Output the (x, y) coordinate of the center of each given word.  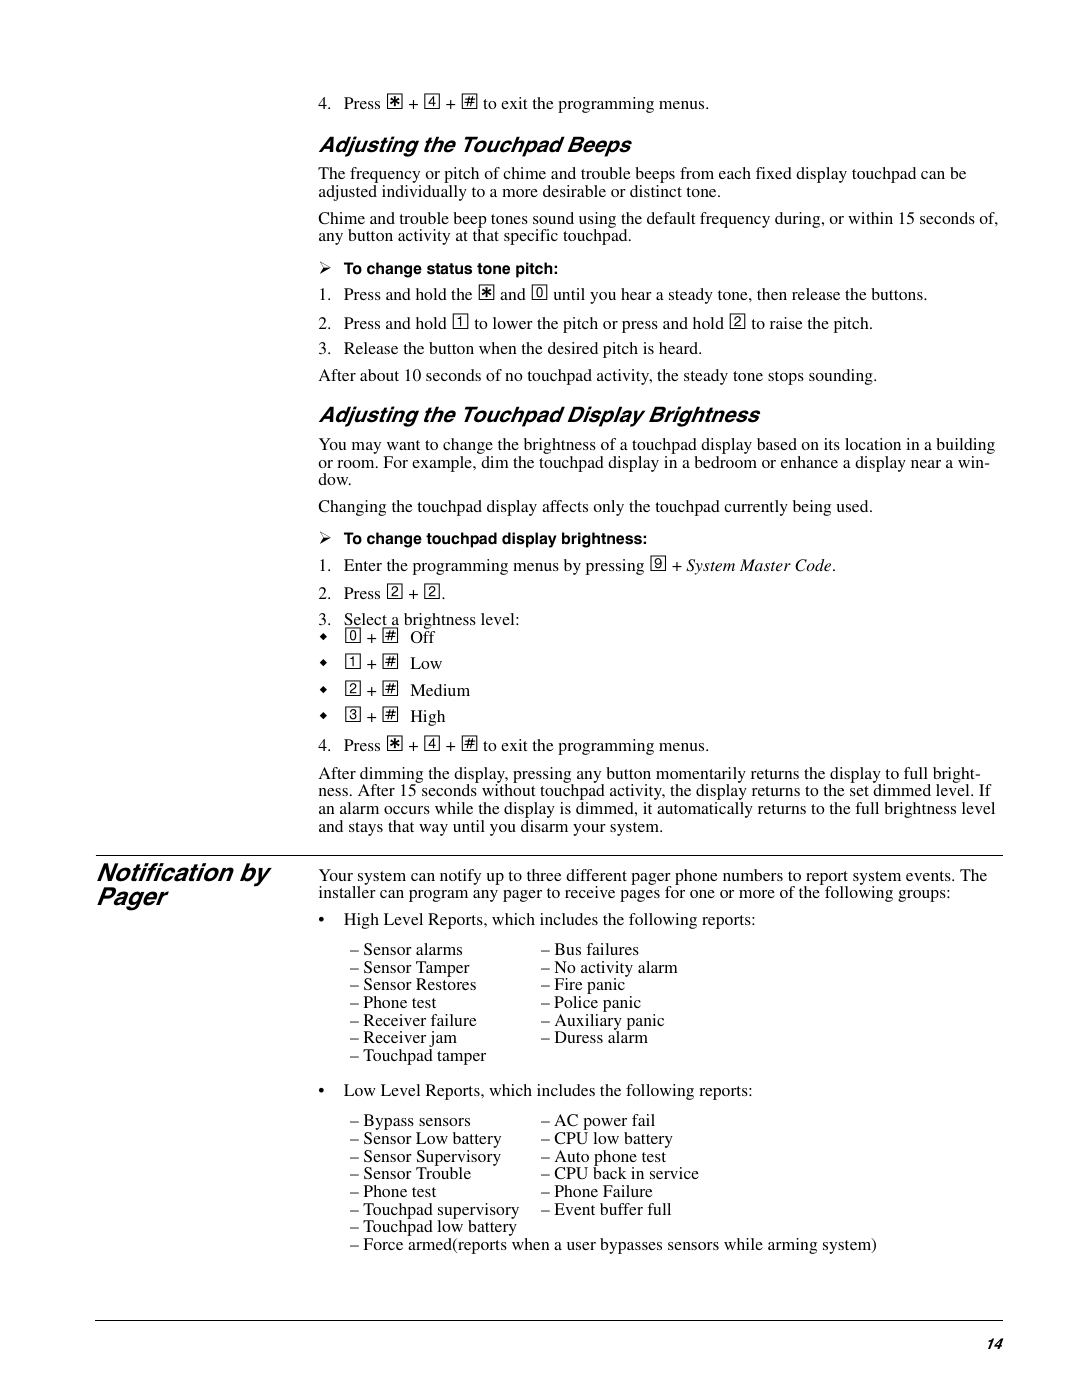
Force (383, 1244)
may (368, 449)
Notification (165, 872)
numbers (753, 875)
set (859, 791)
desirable (574, 191)
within (870, 218)
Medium (440, 690)
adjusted (348, 193)
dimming (391, 776)
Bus (568, 949)
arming (792, 1246)
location (873, 444)
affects (565, 506)
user (581, 1246)
